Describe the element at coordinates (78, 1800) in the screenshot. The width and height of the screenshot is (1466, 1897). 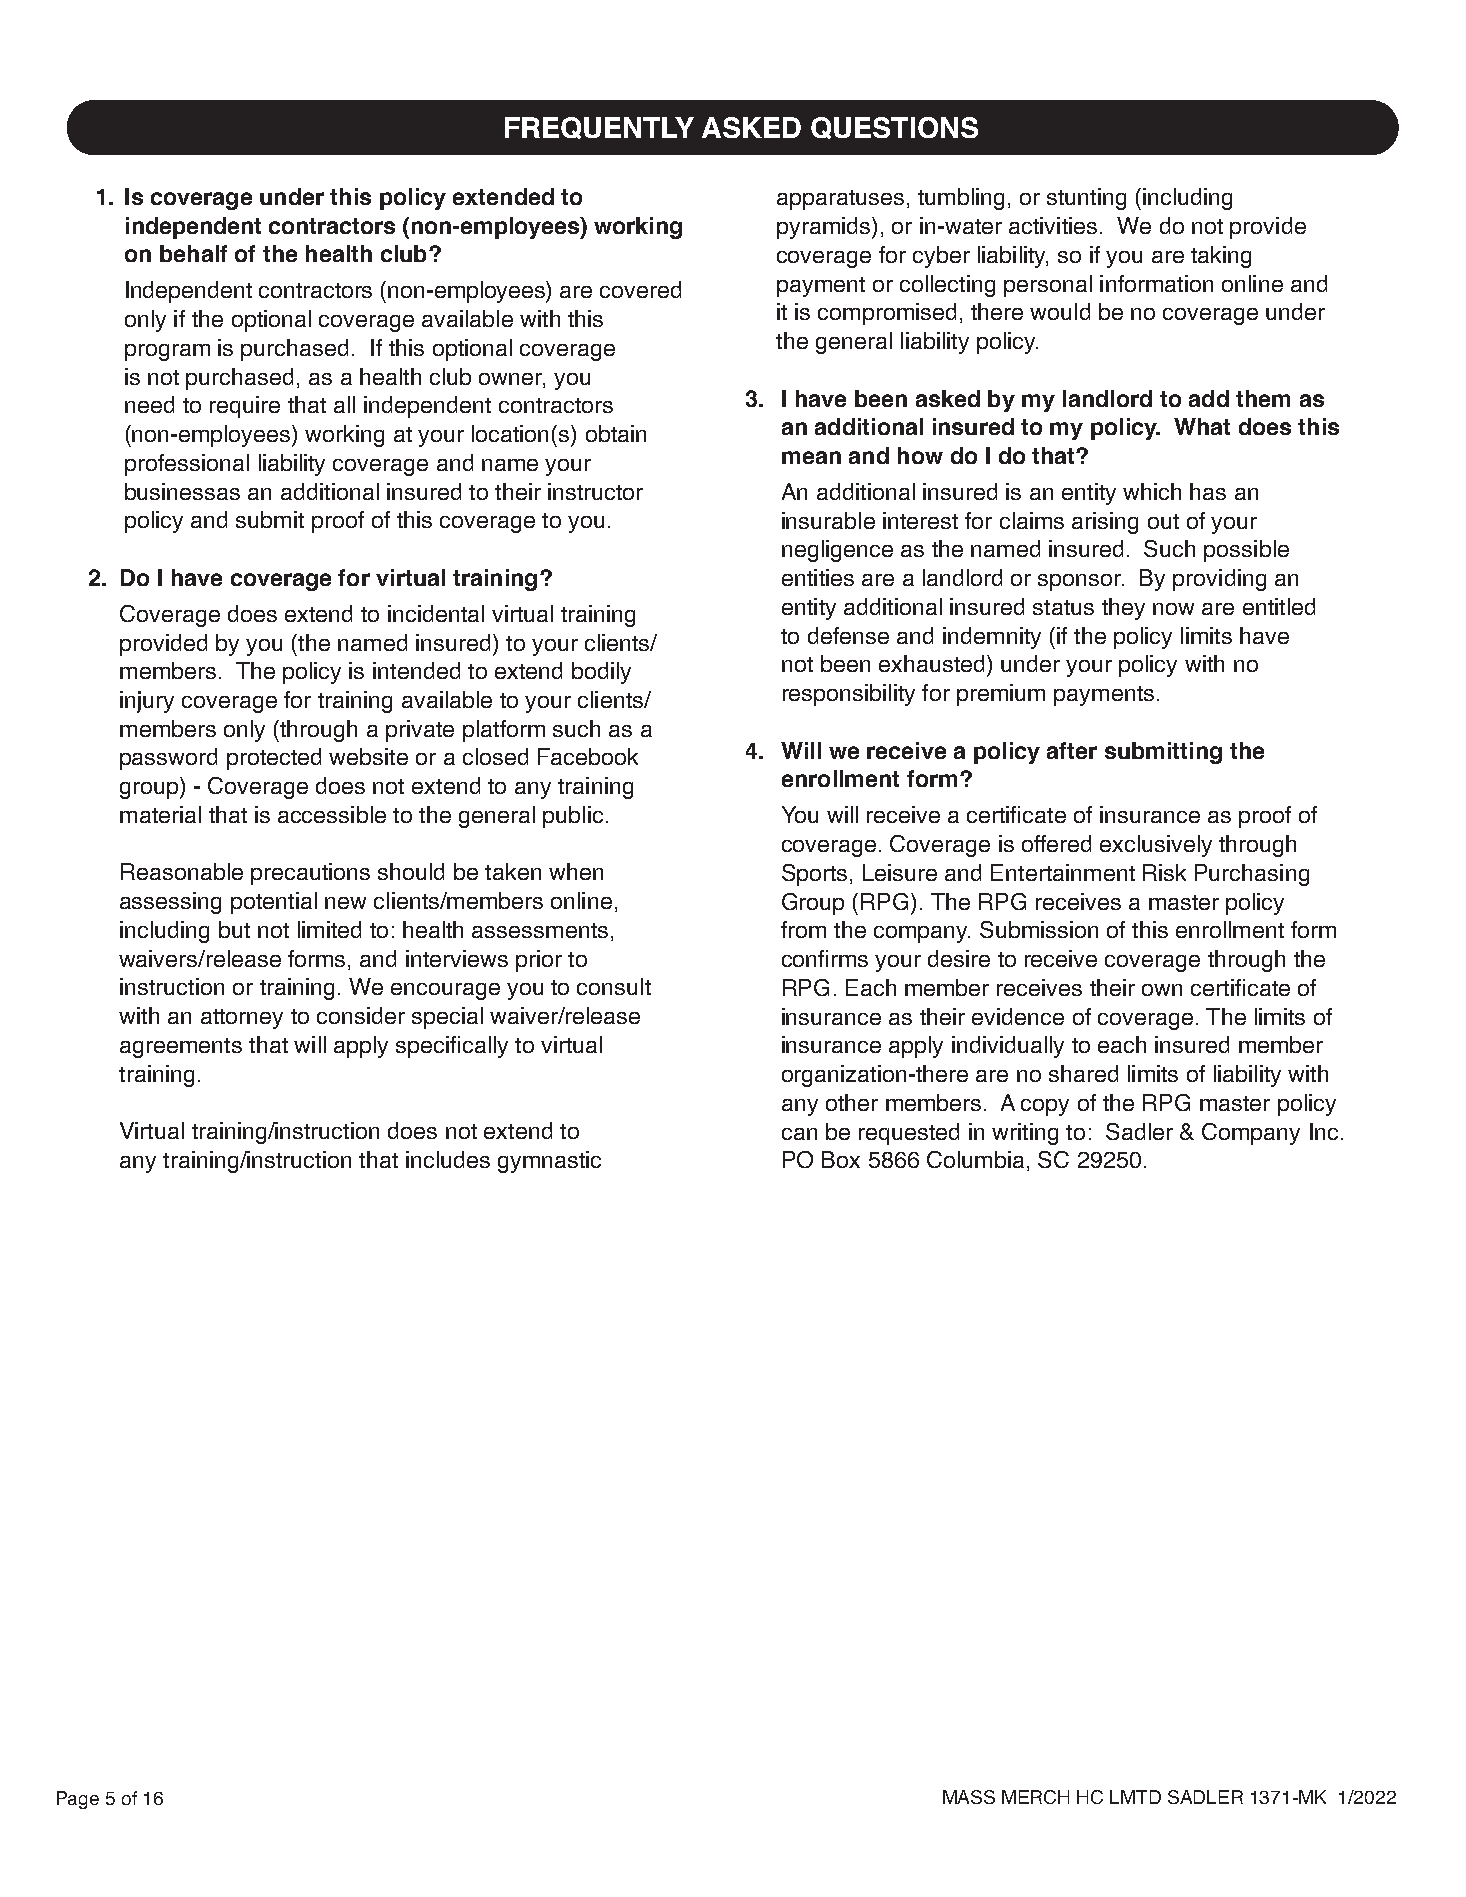
I see `Page` at that location.
